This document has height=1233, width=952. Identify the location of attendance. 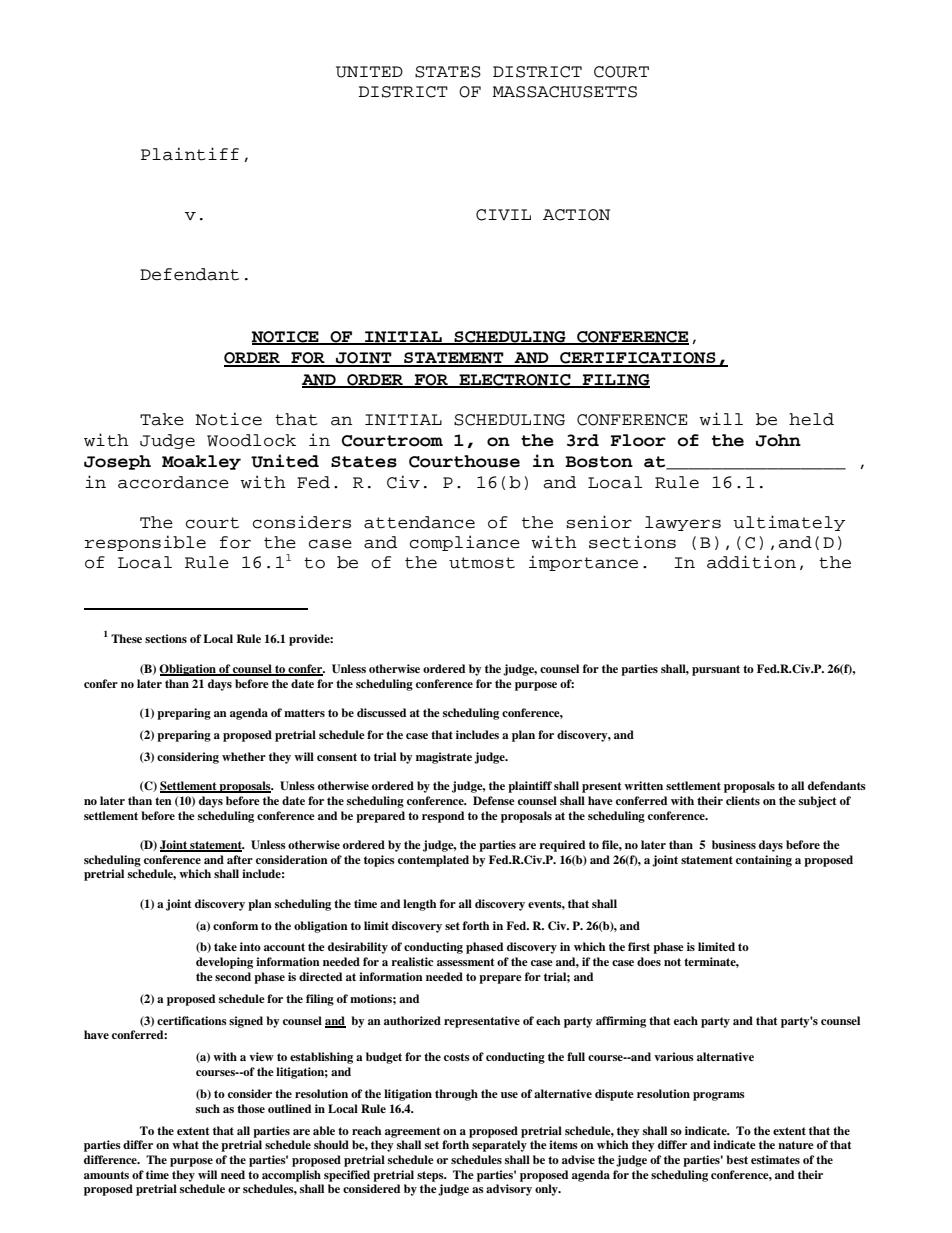
(419, 522).
